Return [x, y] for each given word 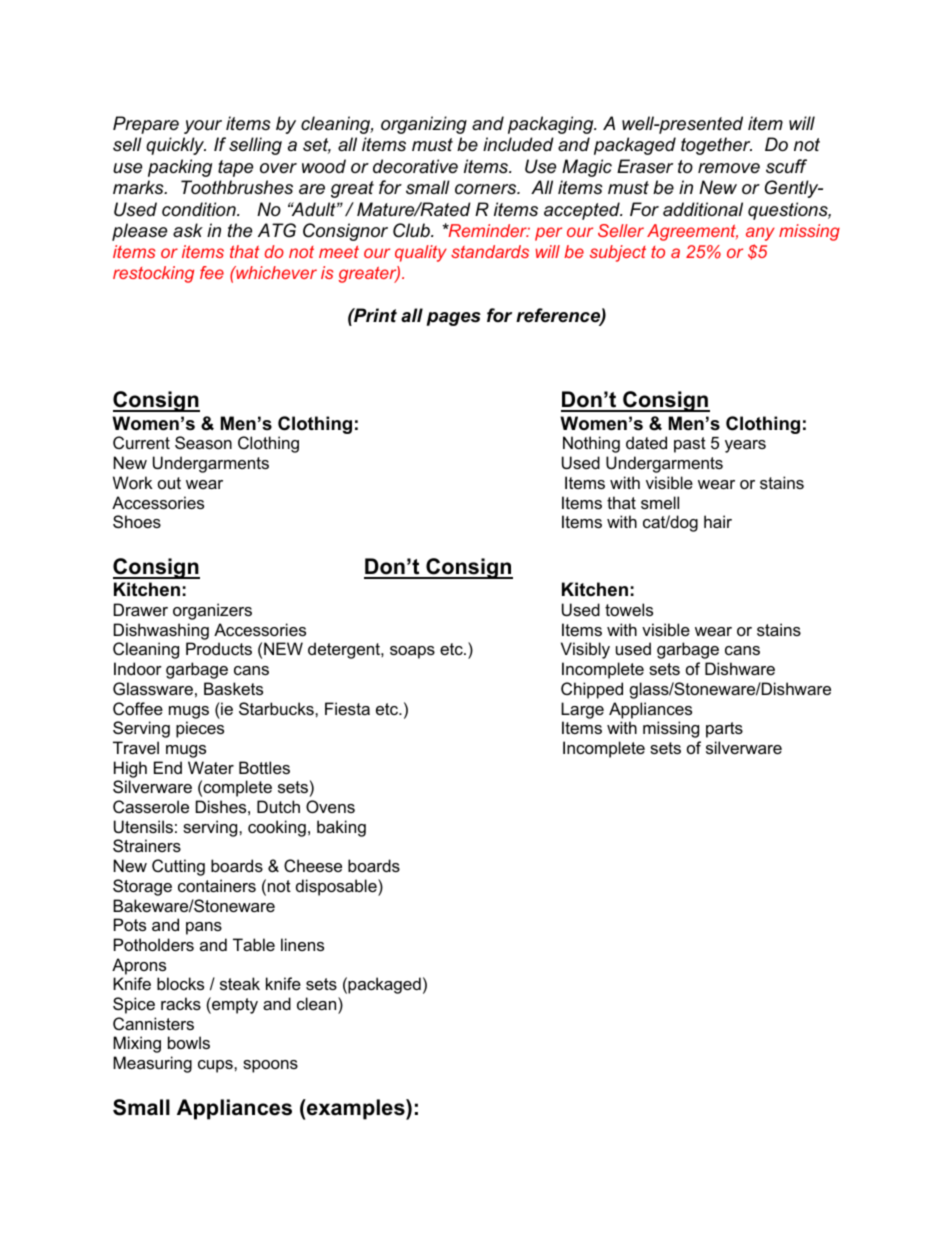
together [716, 146]
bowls [189, 1042]
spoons [270, 1066]
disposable [337, 887]
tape [235, 168]
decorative [415, 166]
